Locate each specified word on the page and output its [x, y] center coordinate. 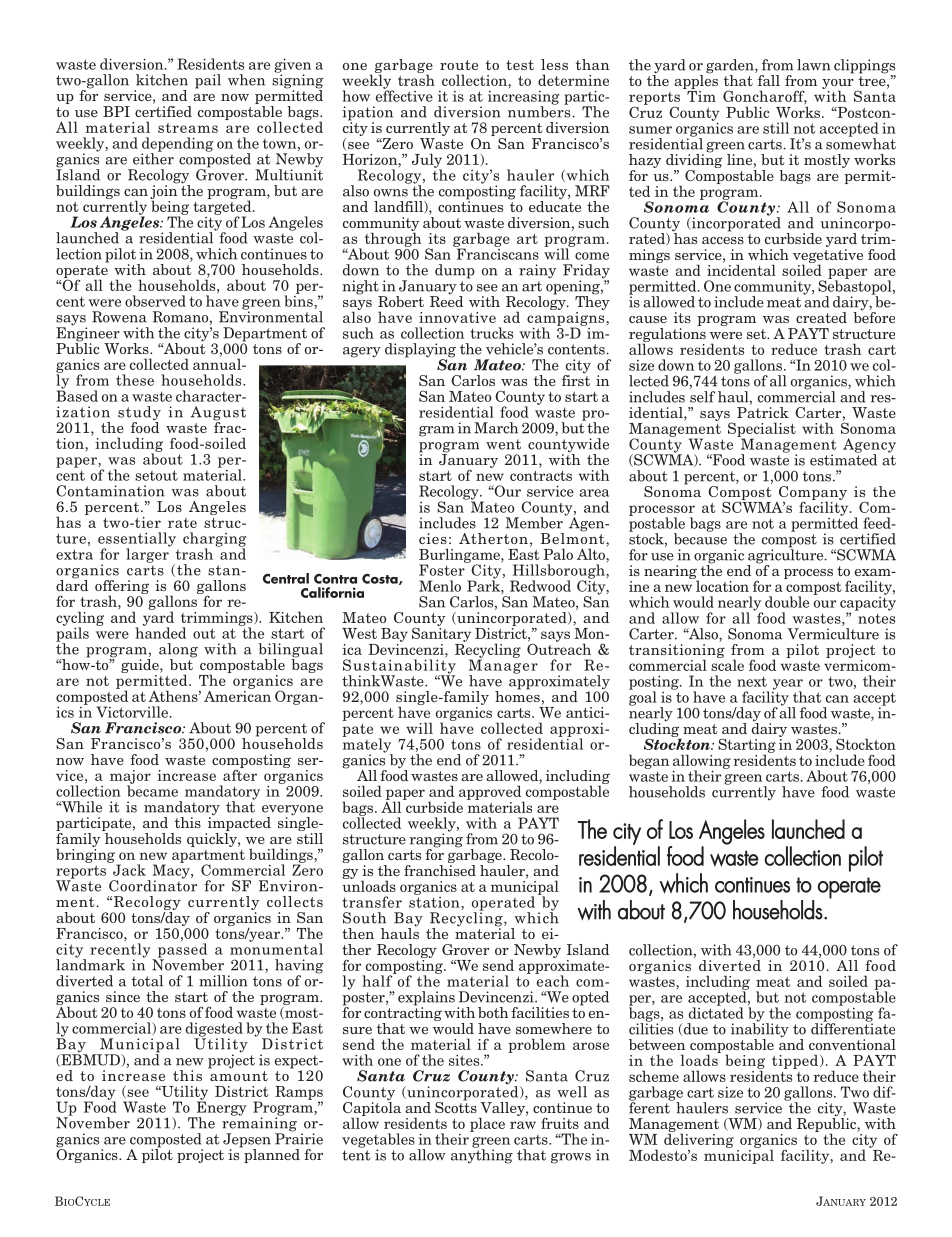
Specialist [762, 430]
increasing [523, 99]
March [496, 428]
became [152, 790]
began [649, 761]
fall [769, 80]
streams [188, 128]
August [218, 414]
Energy [220, 1108]
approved [491, 793]
